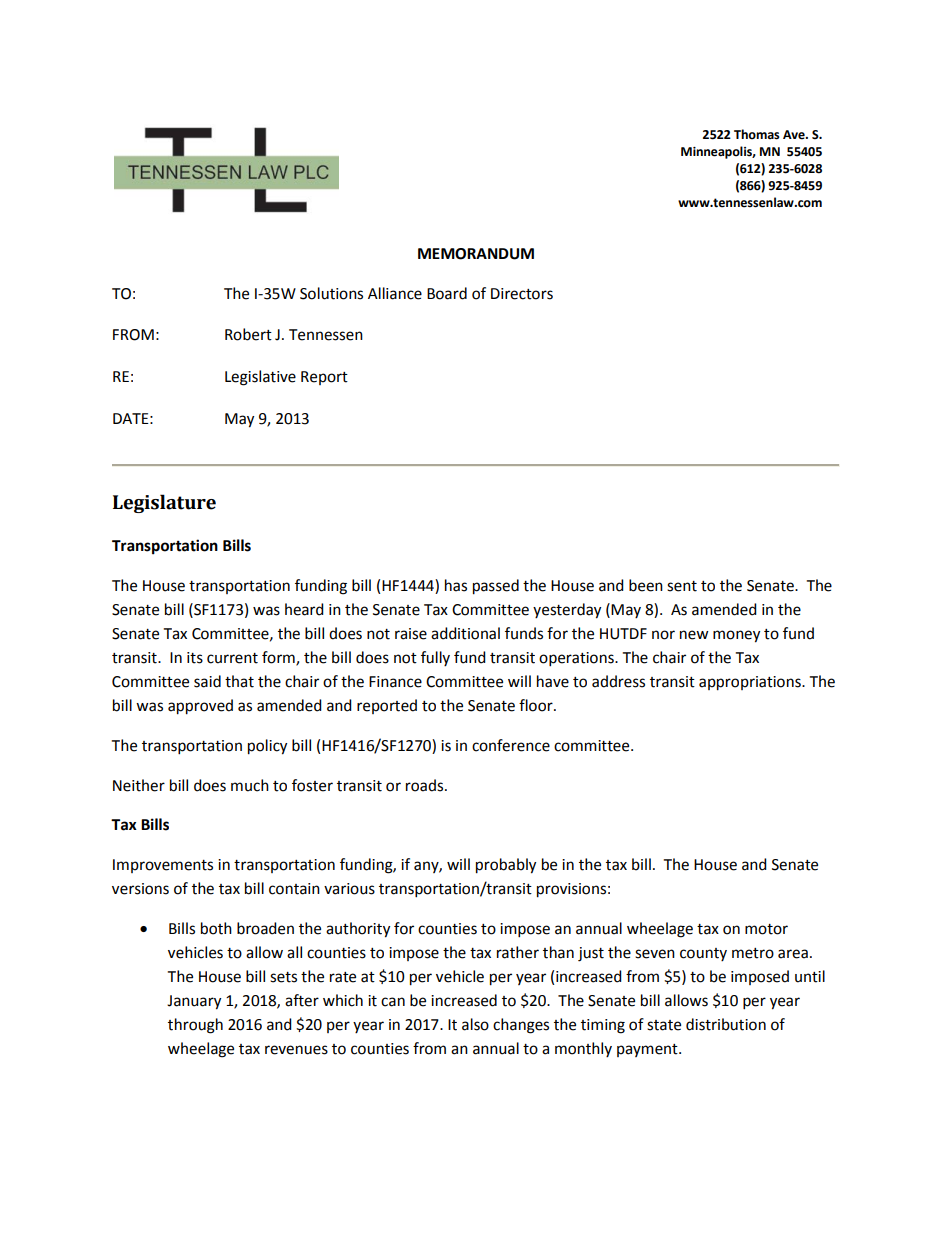 Image resolution: width=952 pixels, height=1233 pixels. Describe the element at coordinates (456, 585) in the screenshot. I see `has` at that location.
